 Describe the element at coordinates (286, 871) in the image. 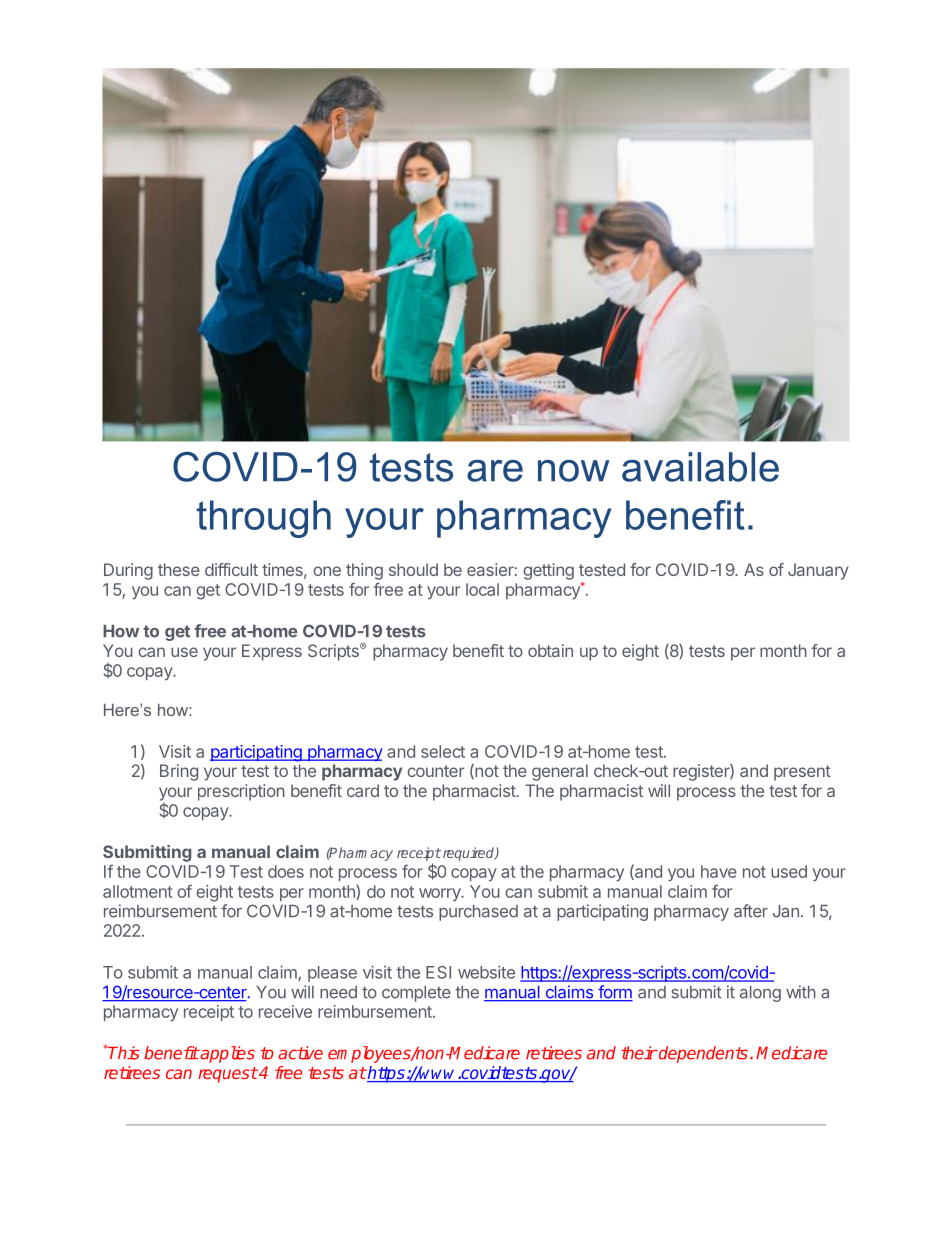

I see `does` at that location.
